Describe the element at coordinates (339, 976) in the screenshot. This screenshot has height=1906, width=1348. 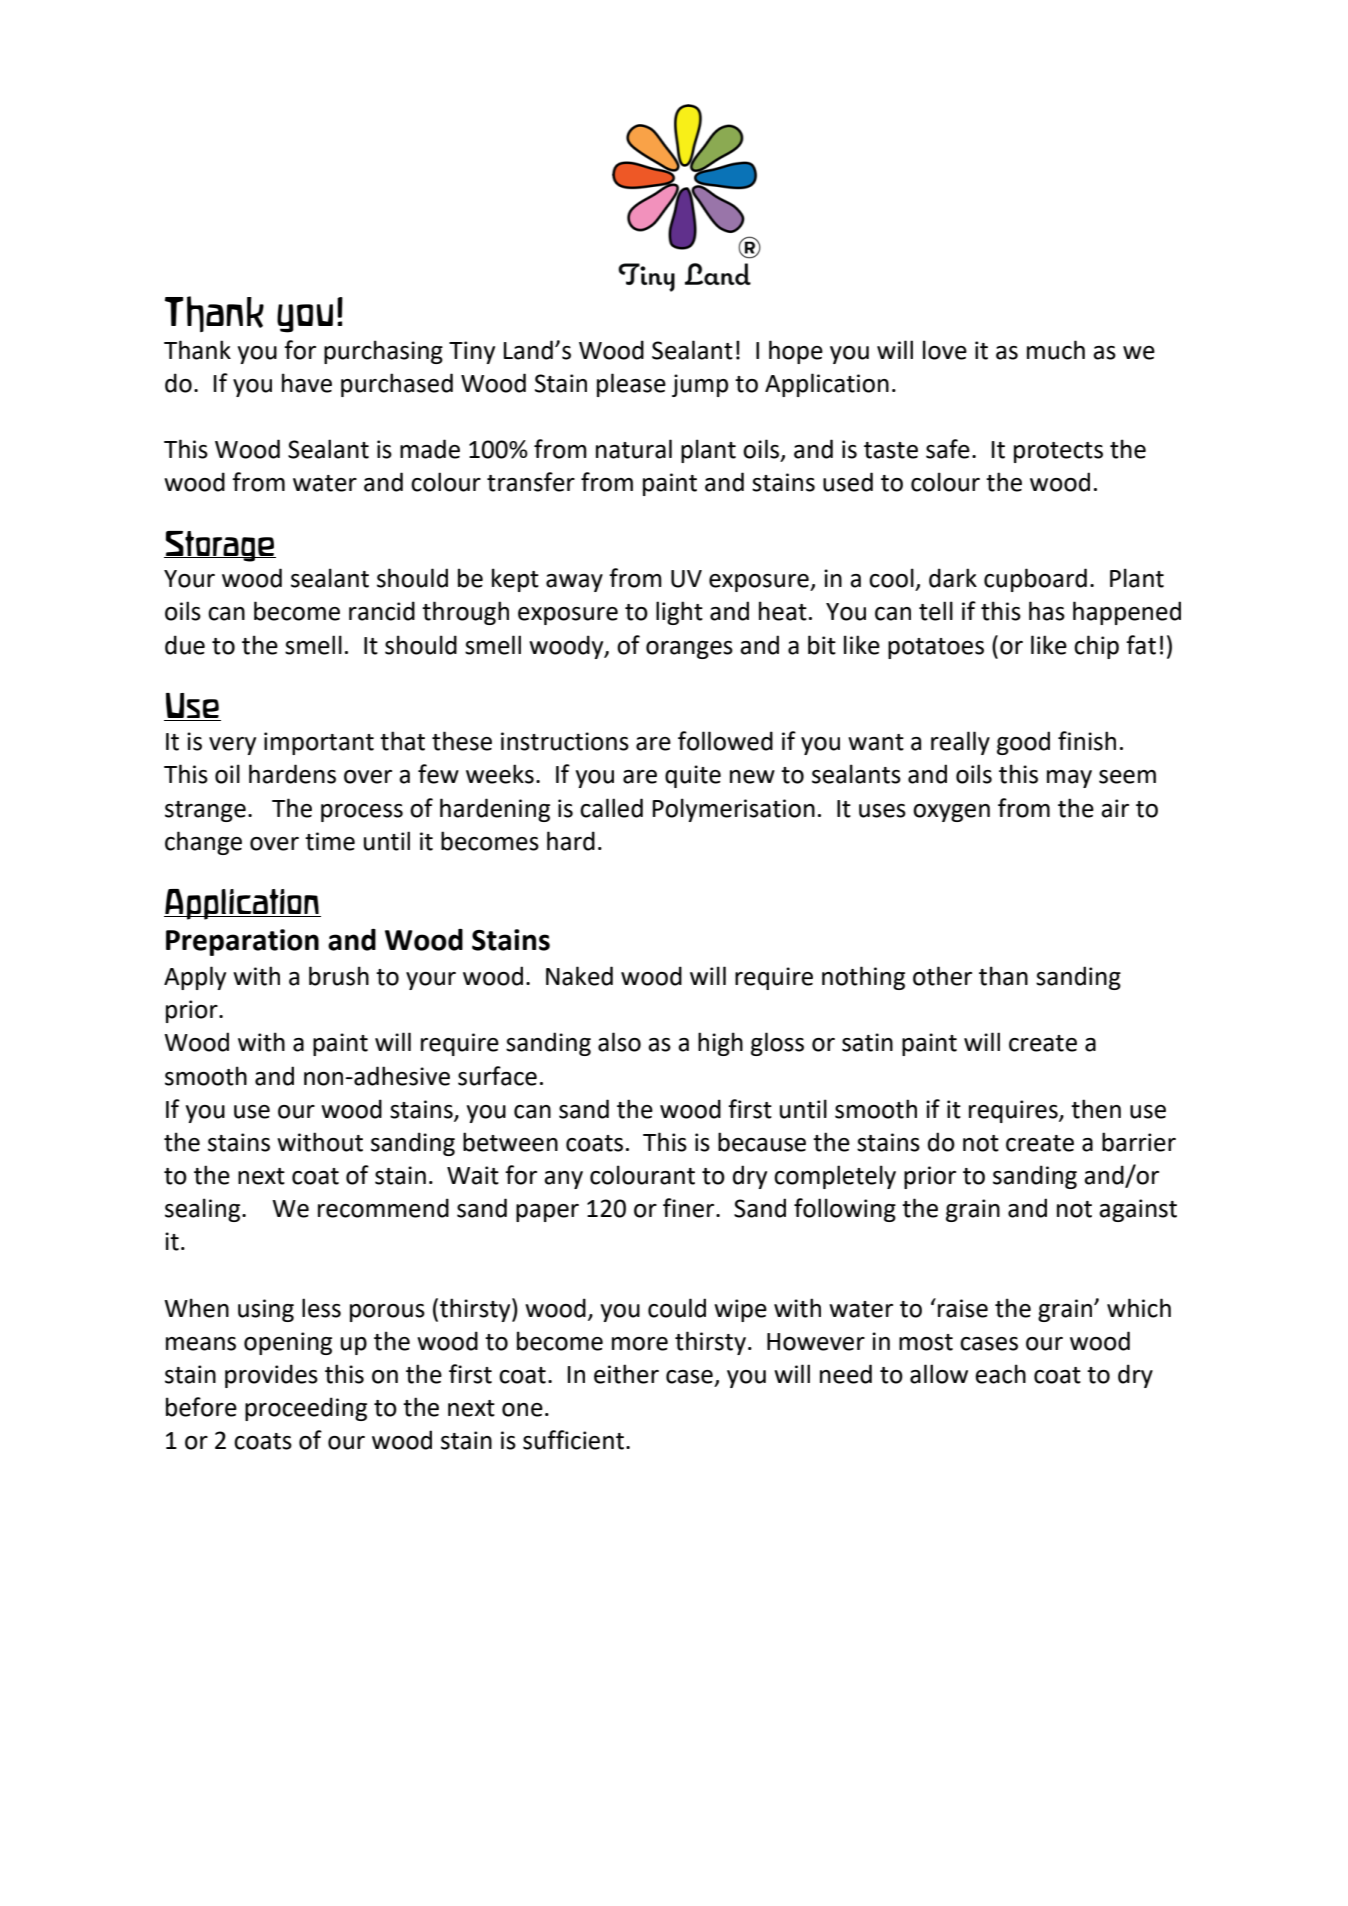
I see `brush` at that location.
